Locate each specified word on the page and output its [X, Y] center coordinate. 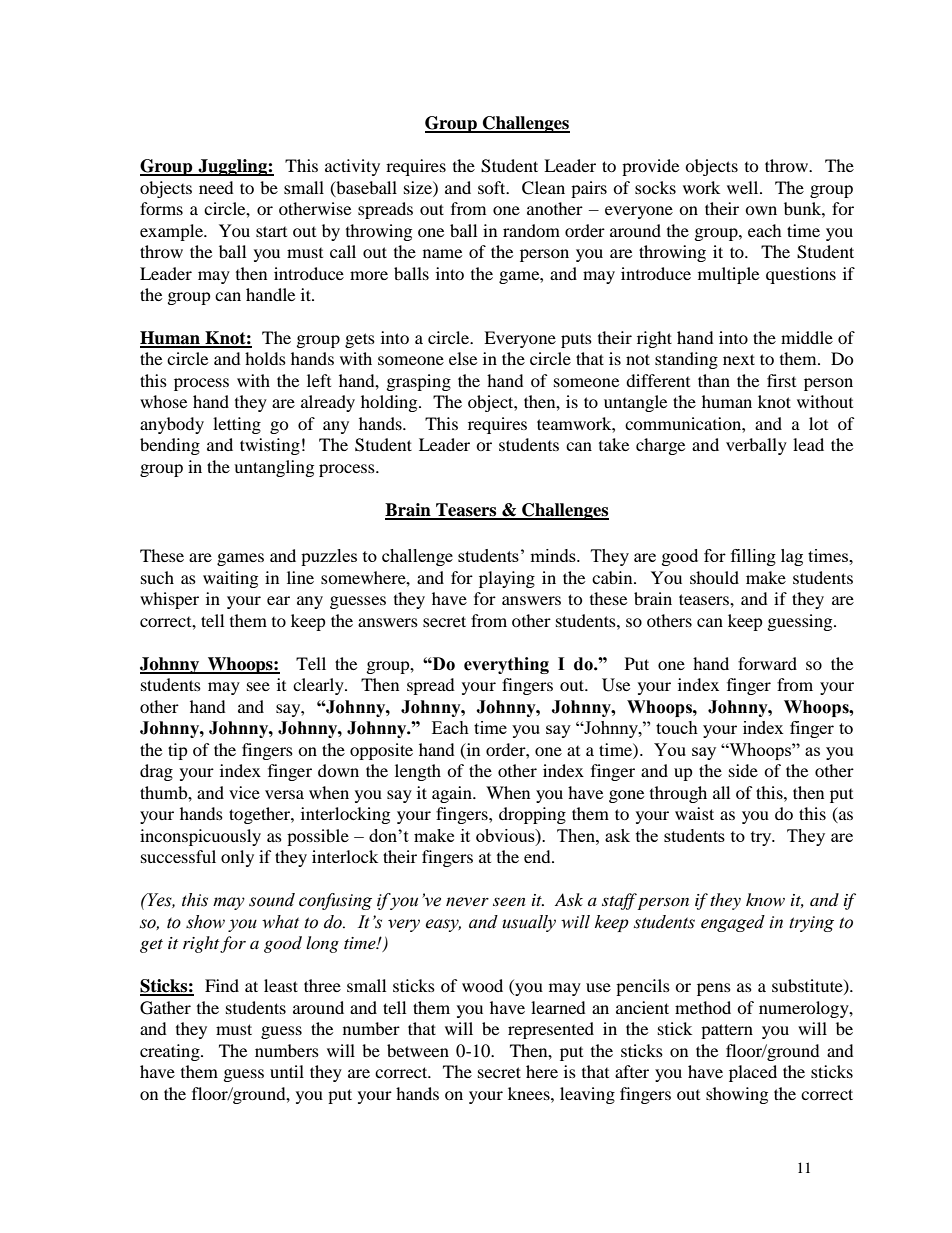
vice [244, 792]
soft [493, 187]
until [287, 1071]
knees [530, 1093]
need [216, 187]
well [744, 187]
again [453, 794]
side [743, 770]
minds [554, 555]
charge [660, 446]
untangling [274, 468]
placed [753, 1073]
